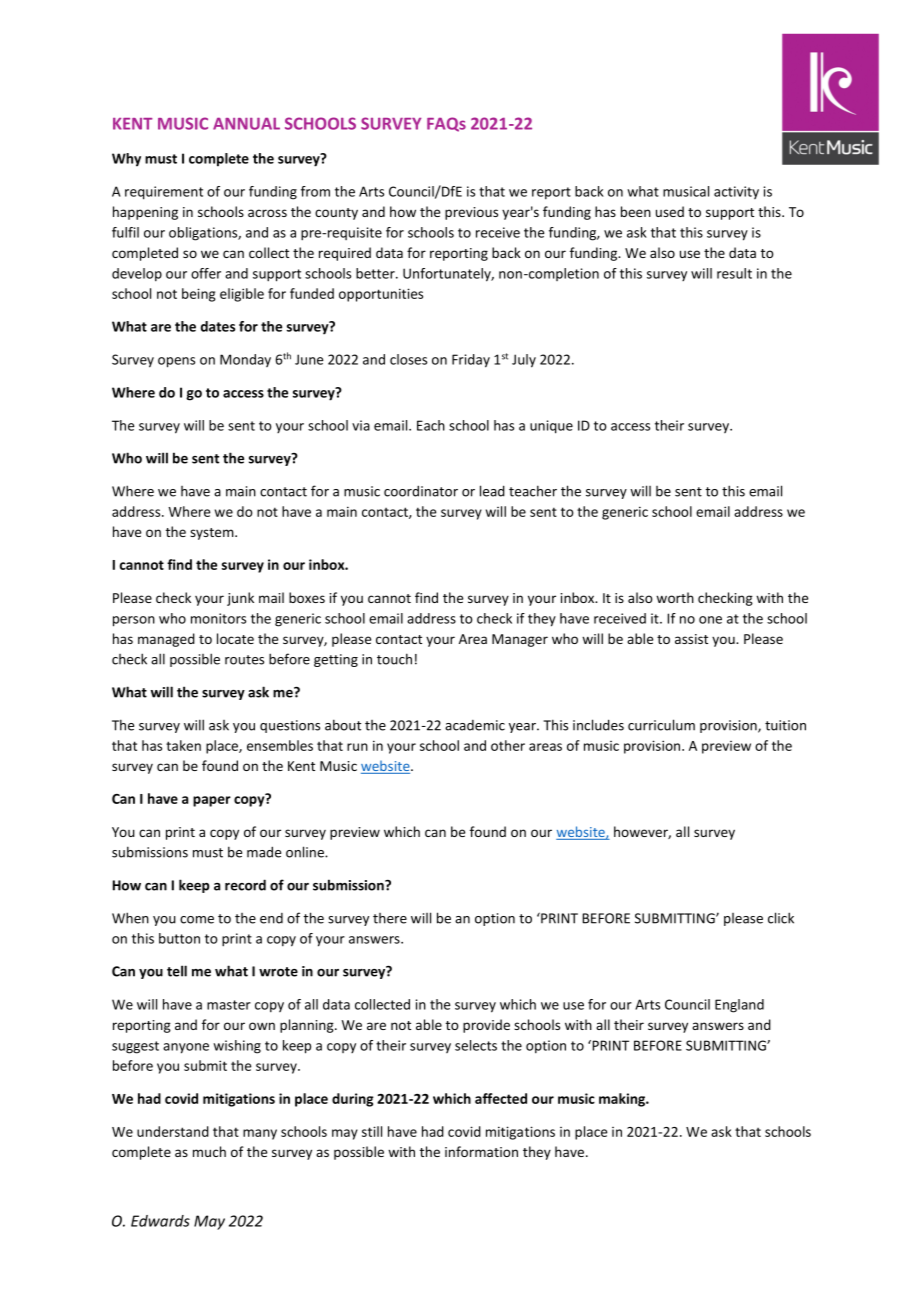 The image size is (924, 1308). I want to click on system, so click(213, 534).
